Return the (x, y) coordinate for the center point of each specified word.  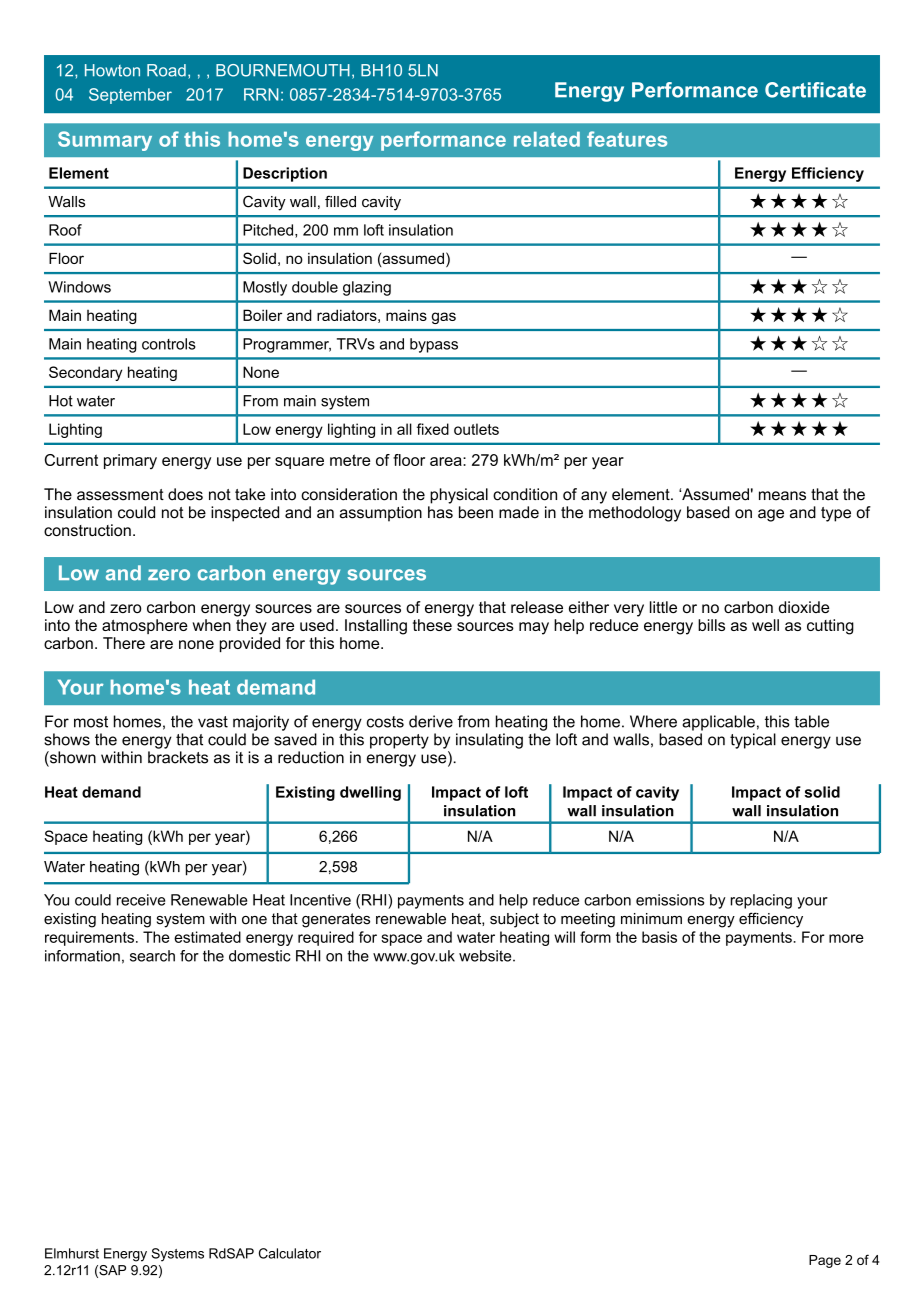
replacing (761, 901)
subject (514, 920)
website (486, 956)
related (547, 139)
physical (459, 496)
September (130, 96)
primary (130, 461)
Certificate (815, 90)
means (782, 496)
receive (141, 900)
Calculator (290, 1253)
